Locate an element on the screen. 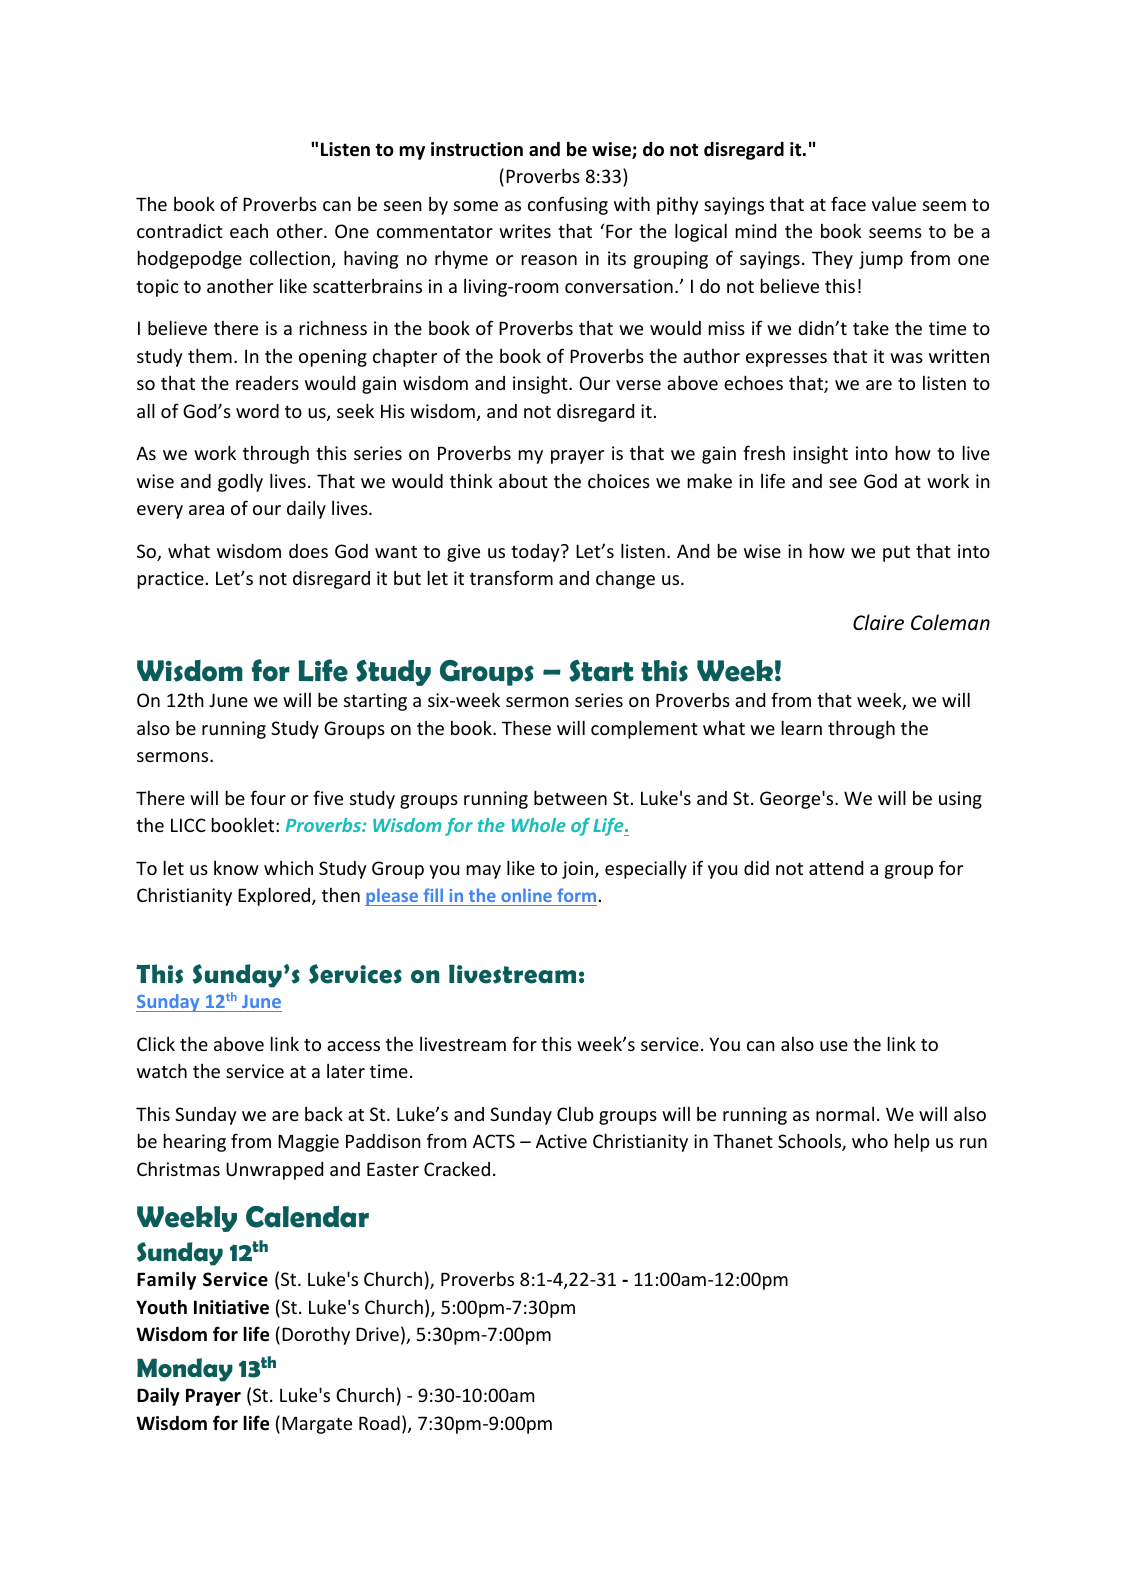  learn is located at coordinates (802, 727).
